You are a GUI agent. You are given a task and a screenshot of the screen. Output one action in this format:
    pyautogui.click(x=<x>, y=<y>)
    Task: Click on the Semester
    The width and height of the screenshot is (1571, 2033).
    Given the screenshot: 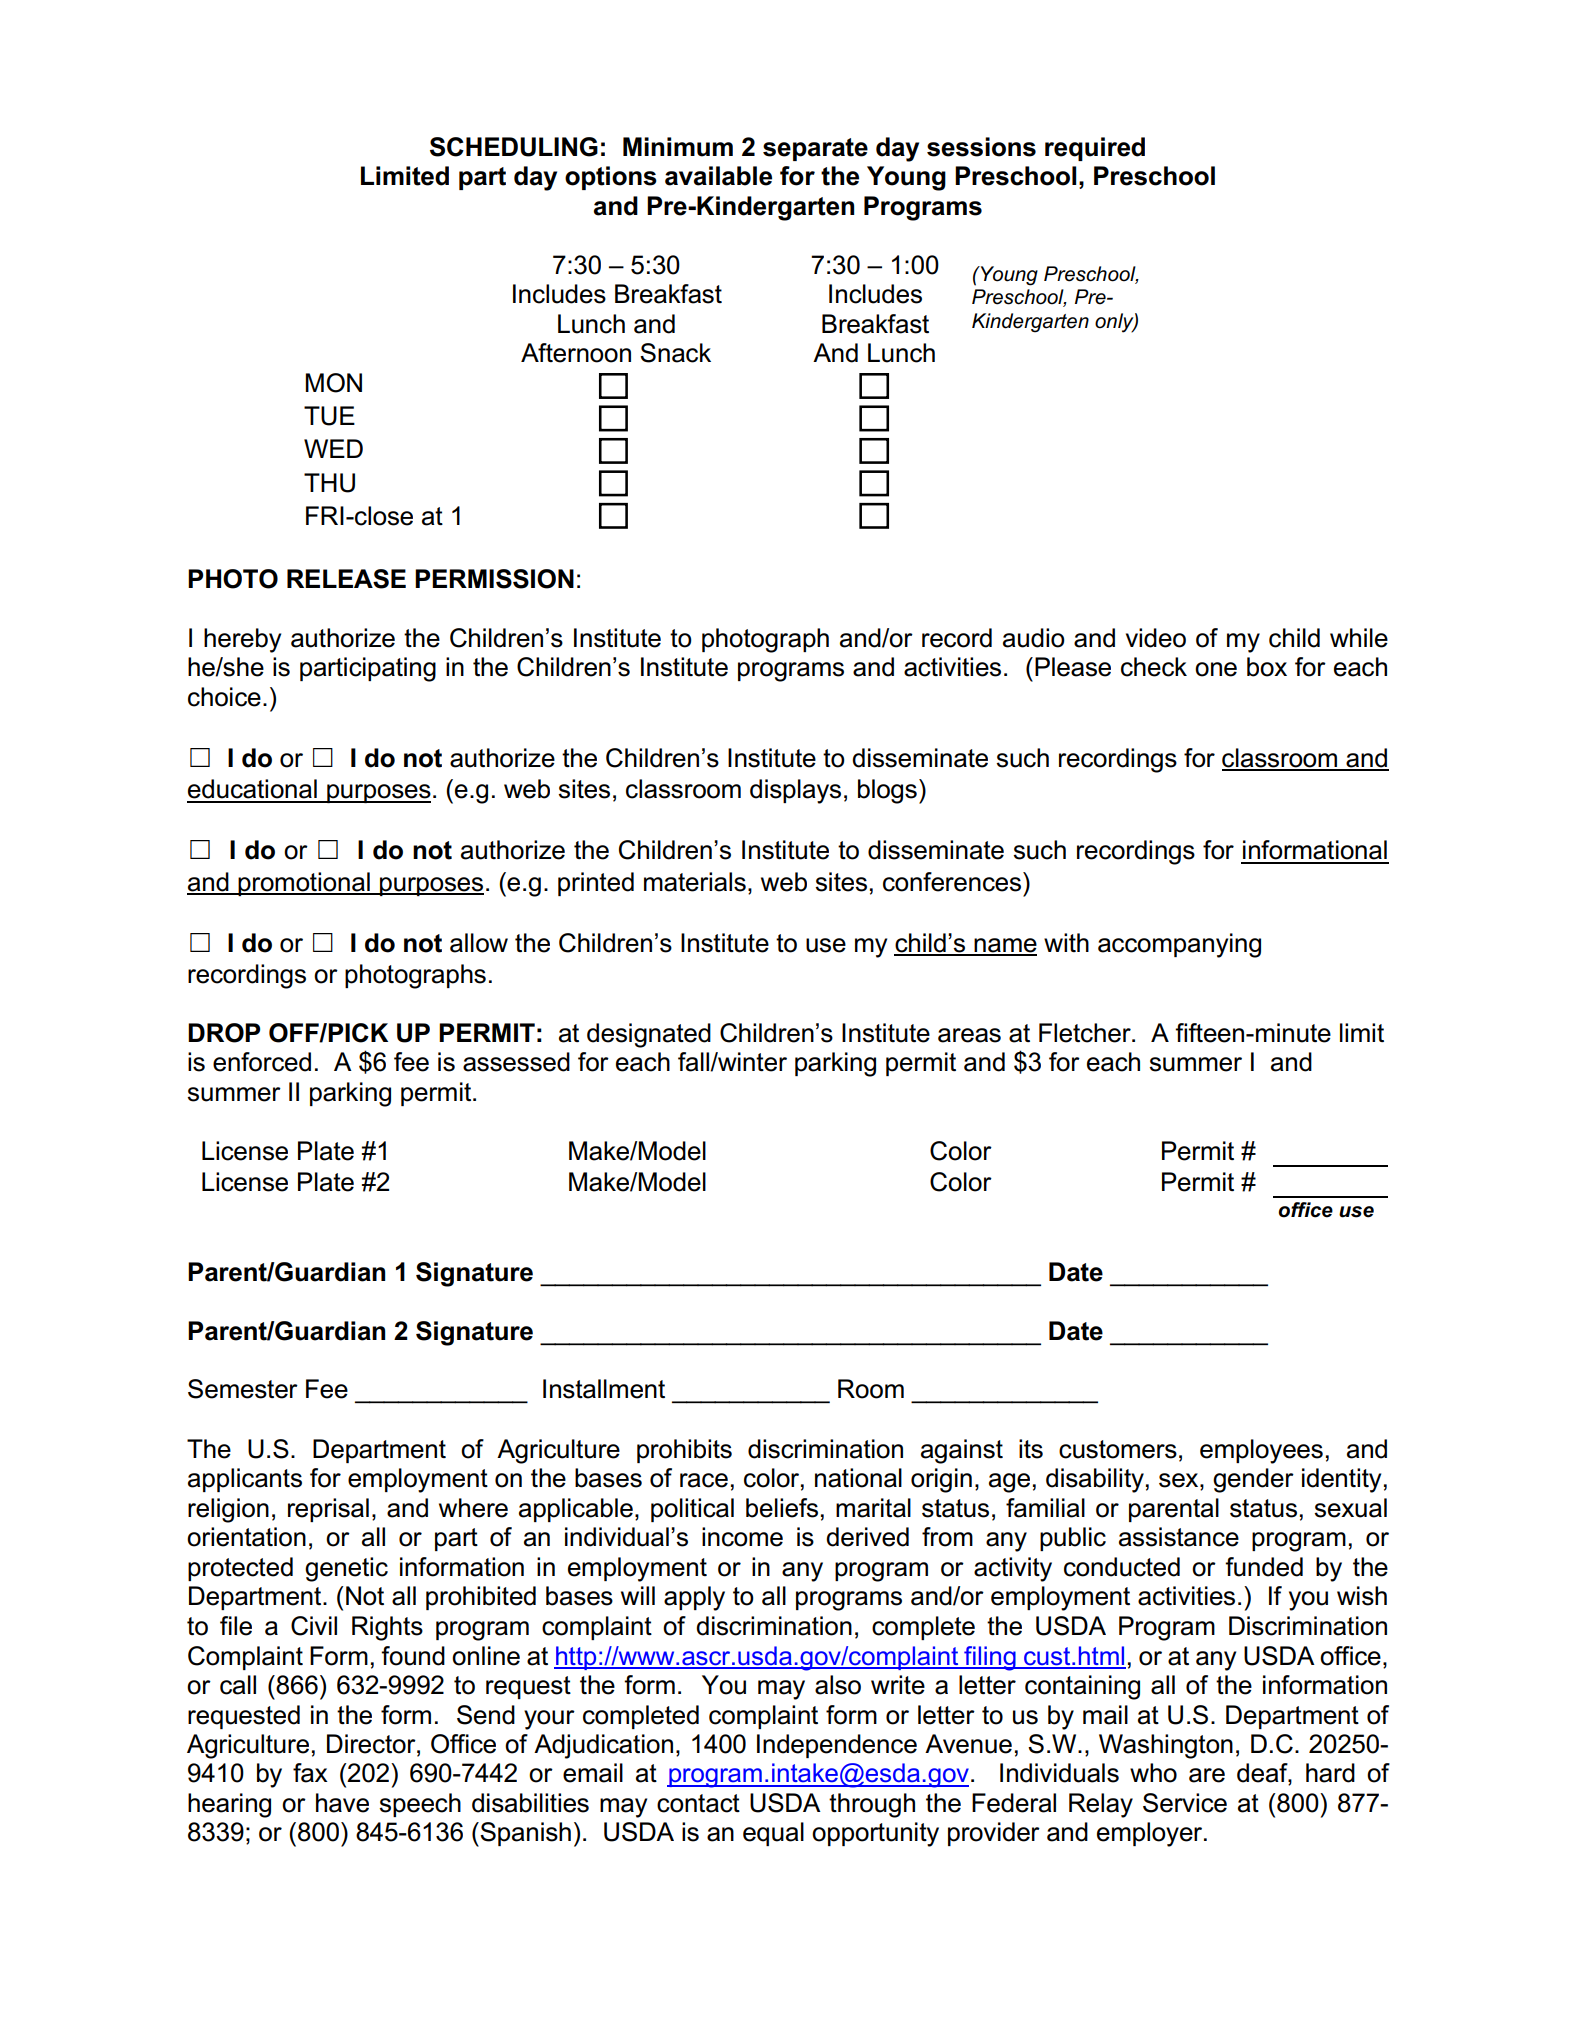 What is the action you would take?
    pyautogui.click(x=243, y=1389)
